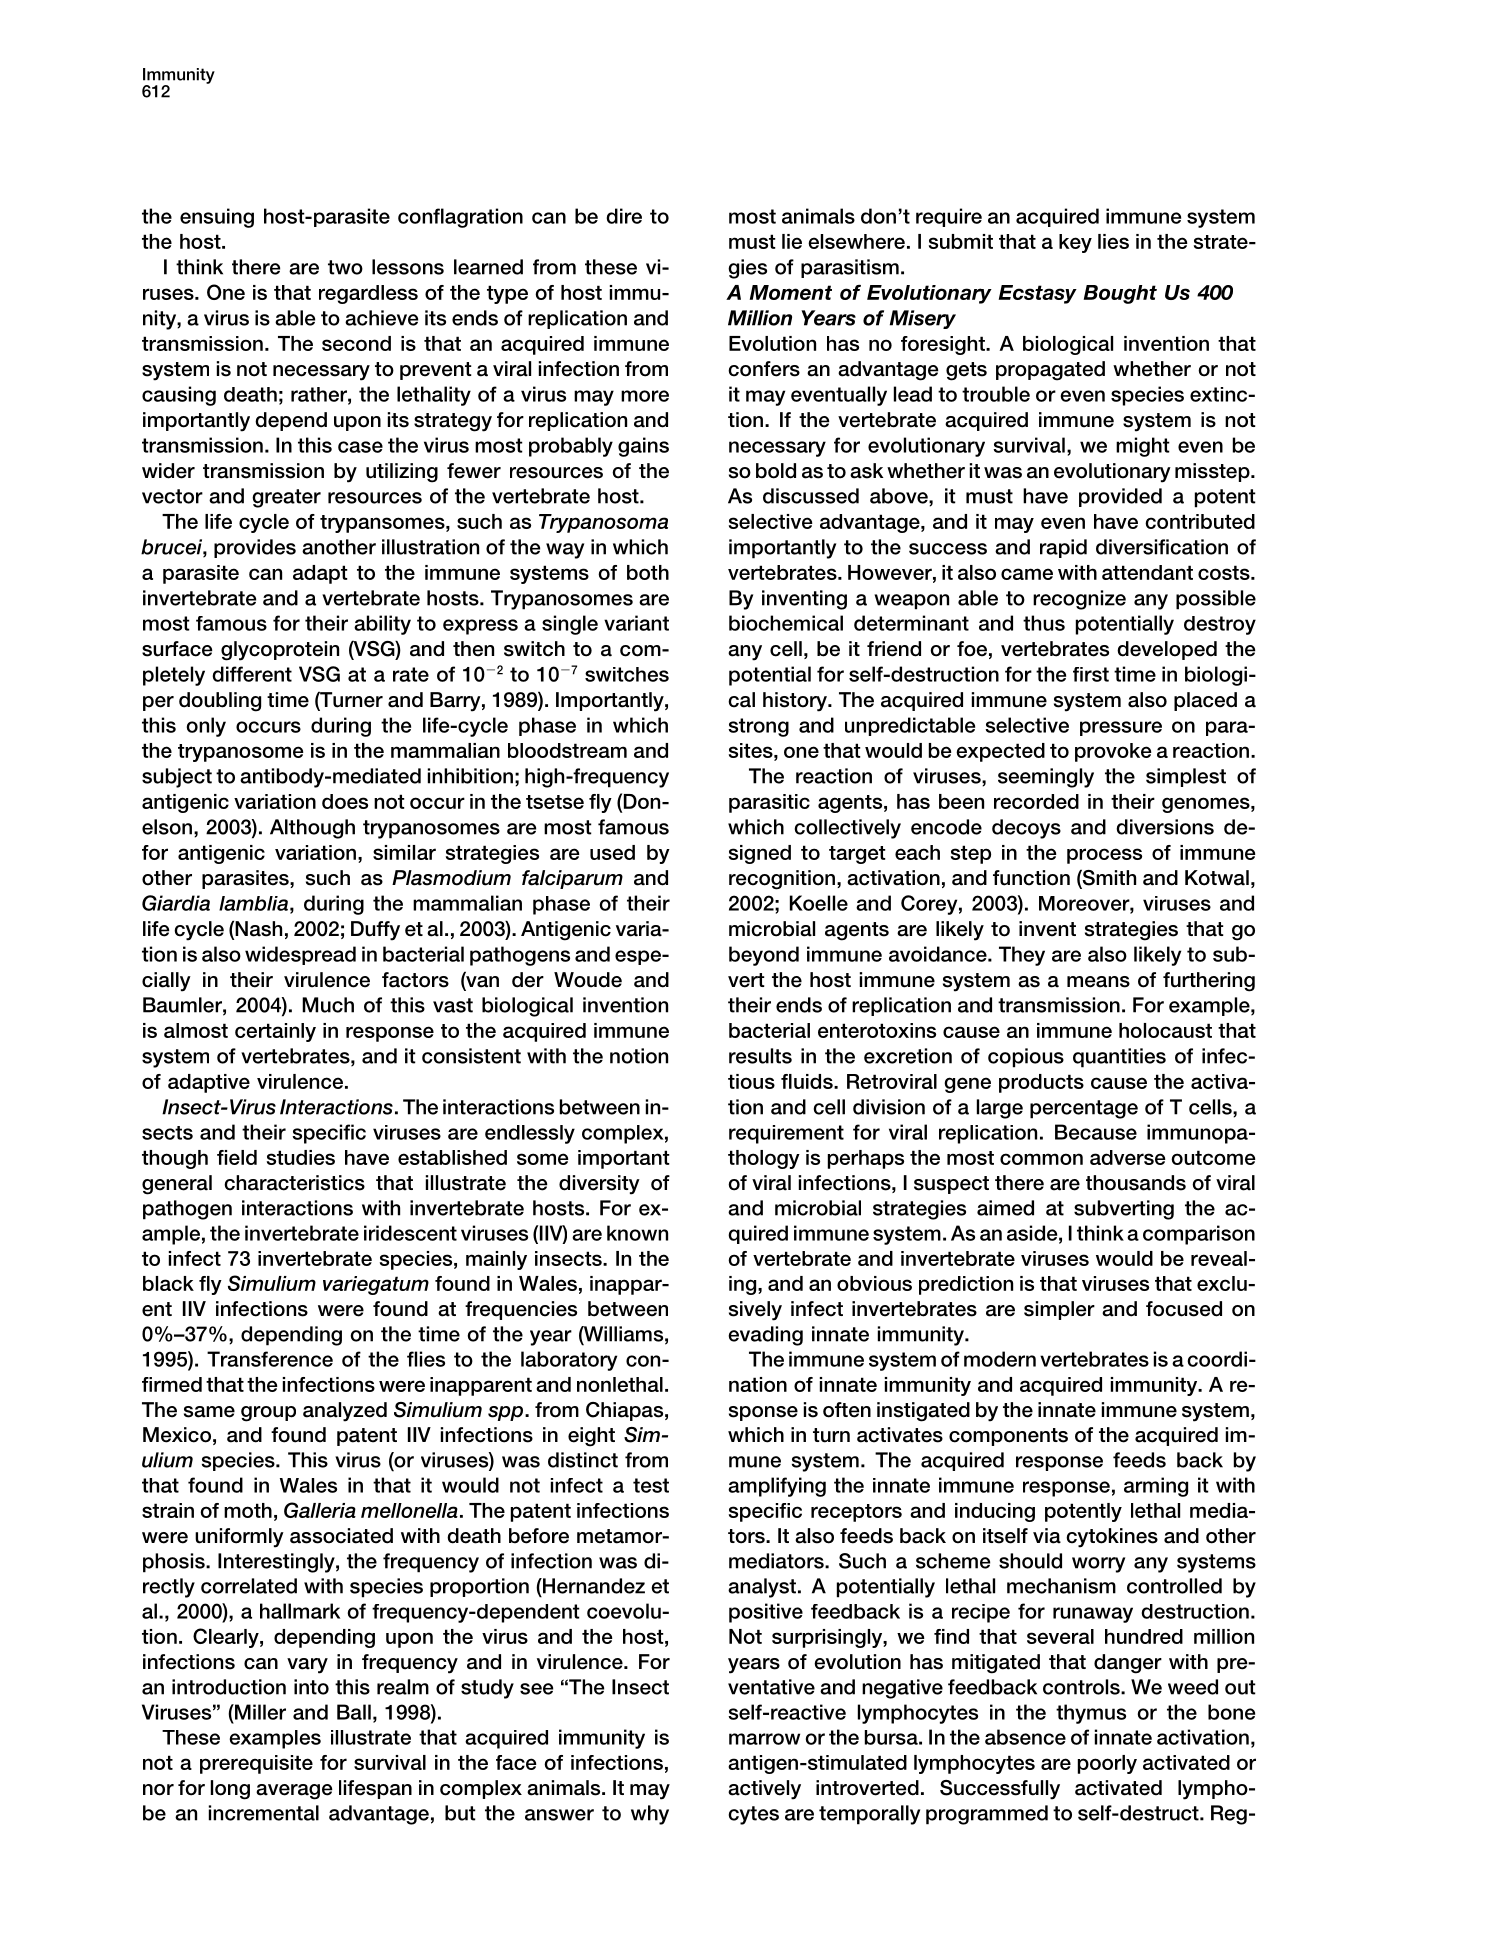 The image size is (1503, 1945). I want to click on two, so click(345, 267).
